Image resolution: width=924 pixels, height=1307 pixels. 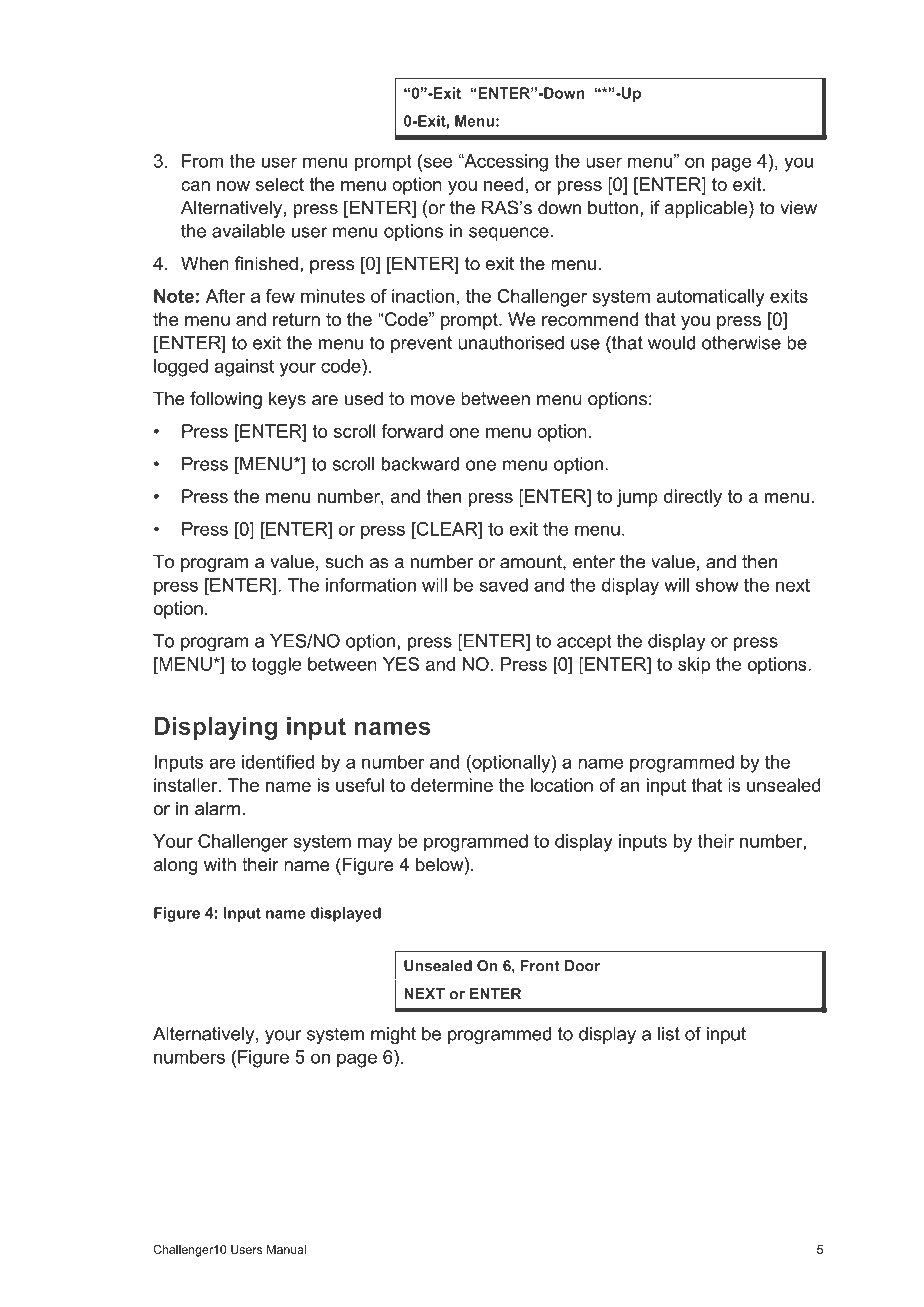 What do you see at coordinates (503, 184) in the page?
I see `need` at bounding box center [503, 184].
